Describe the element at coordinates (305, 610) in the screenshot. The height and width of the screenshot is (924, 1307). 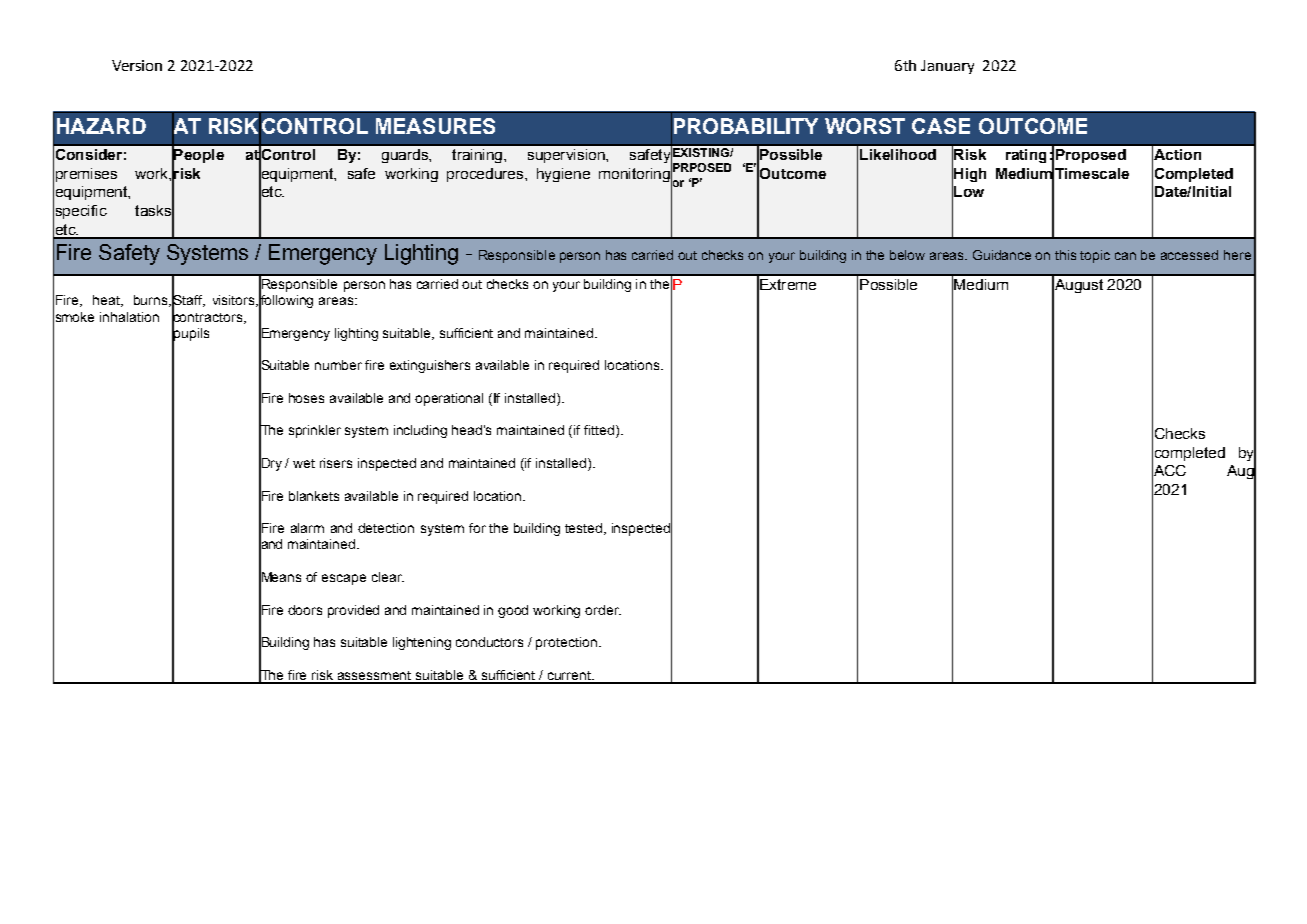
I see `doors` at that location.
